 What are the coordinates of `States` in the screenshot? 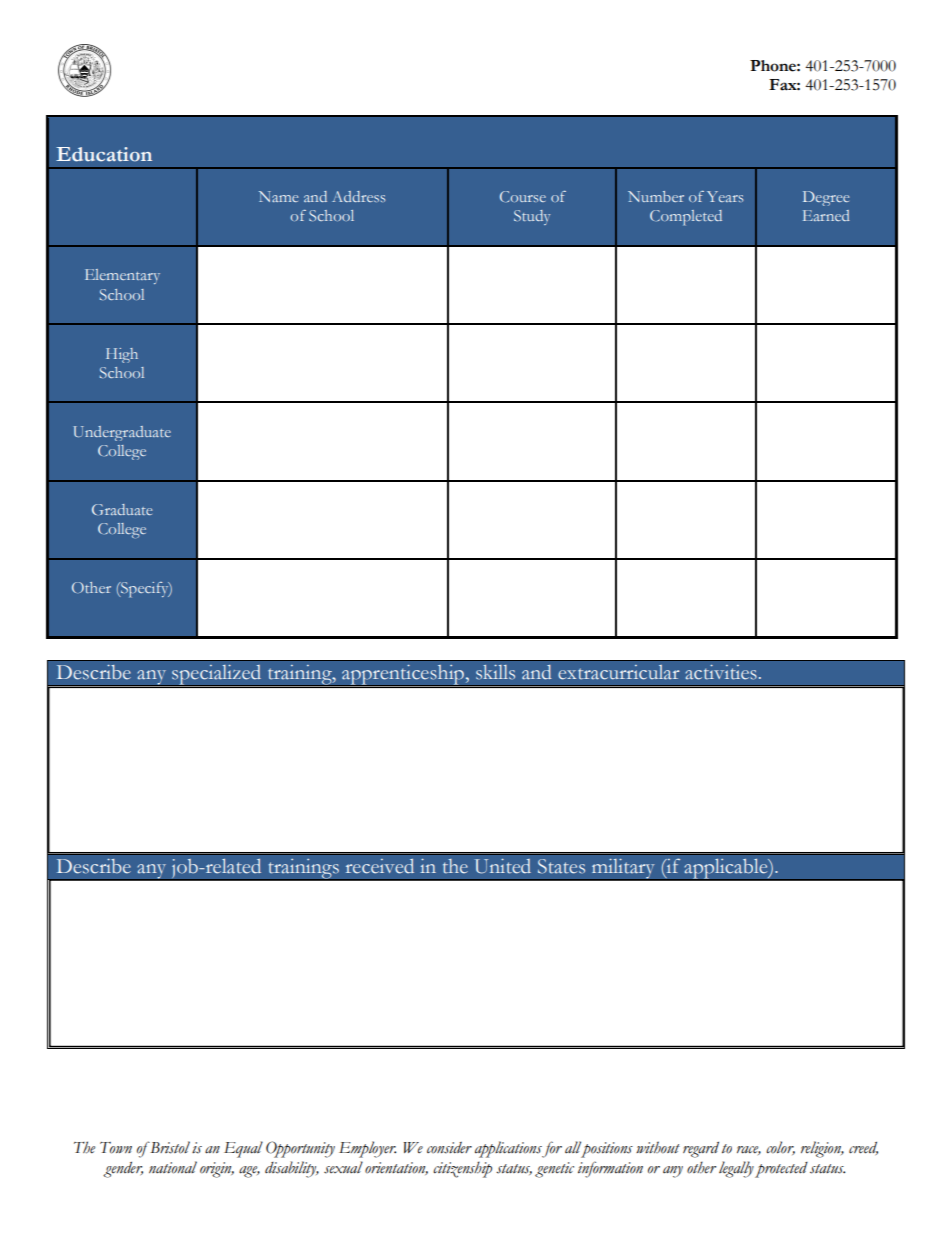 It's located at (561, 866).
